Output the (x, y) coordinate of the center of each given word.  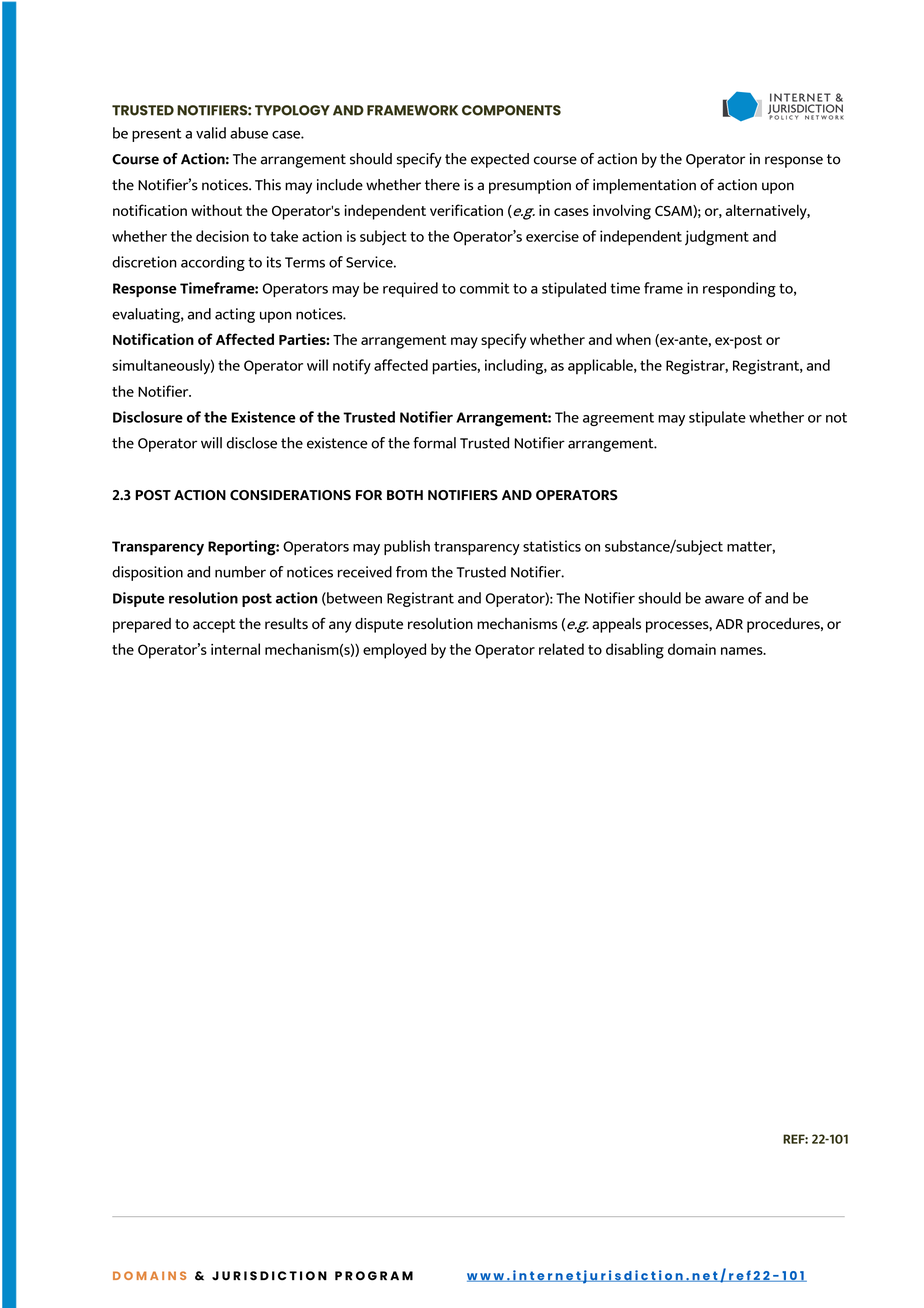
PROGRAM (374, 1276)
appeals (616, 625)
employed (394, 651)
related (561, 649)
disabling (635, 651)
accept (214, 626)
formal (434, 443)
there (442, 185)
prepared (142, 625)
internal (235, 649)
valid (211, 133)
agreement (618, 419)
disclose (252, 443)
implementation (644, 186)
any (340, 627)
